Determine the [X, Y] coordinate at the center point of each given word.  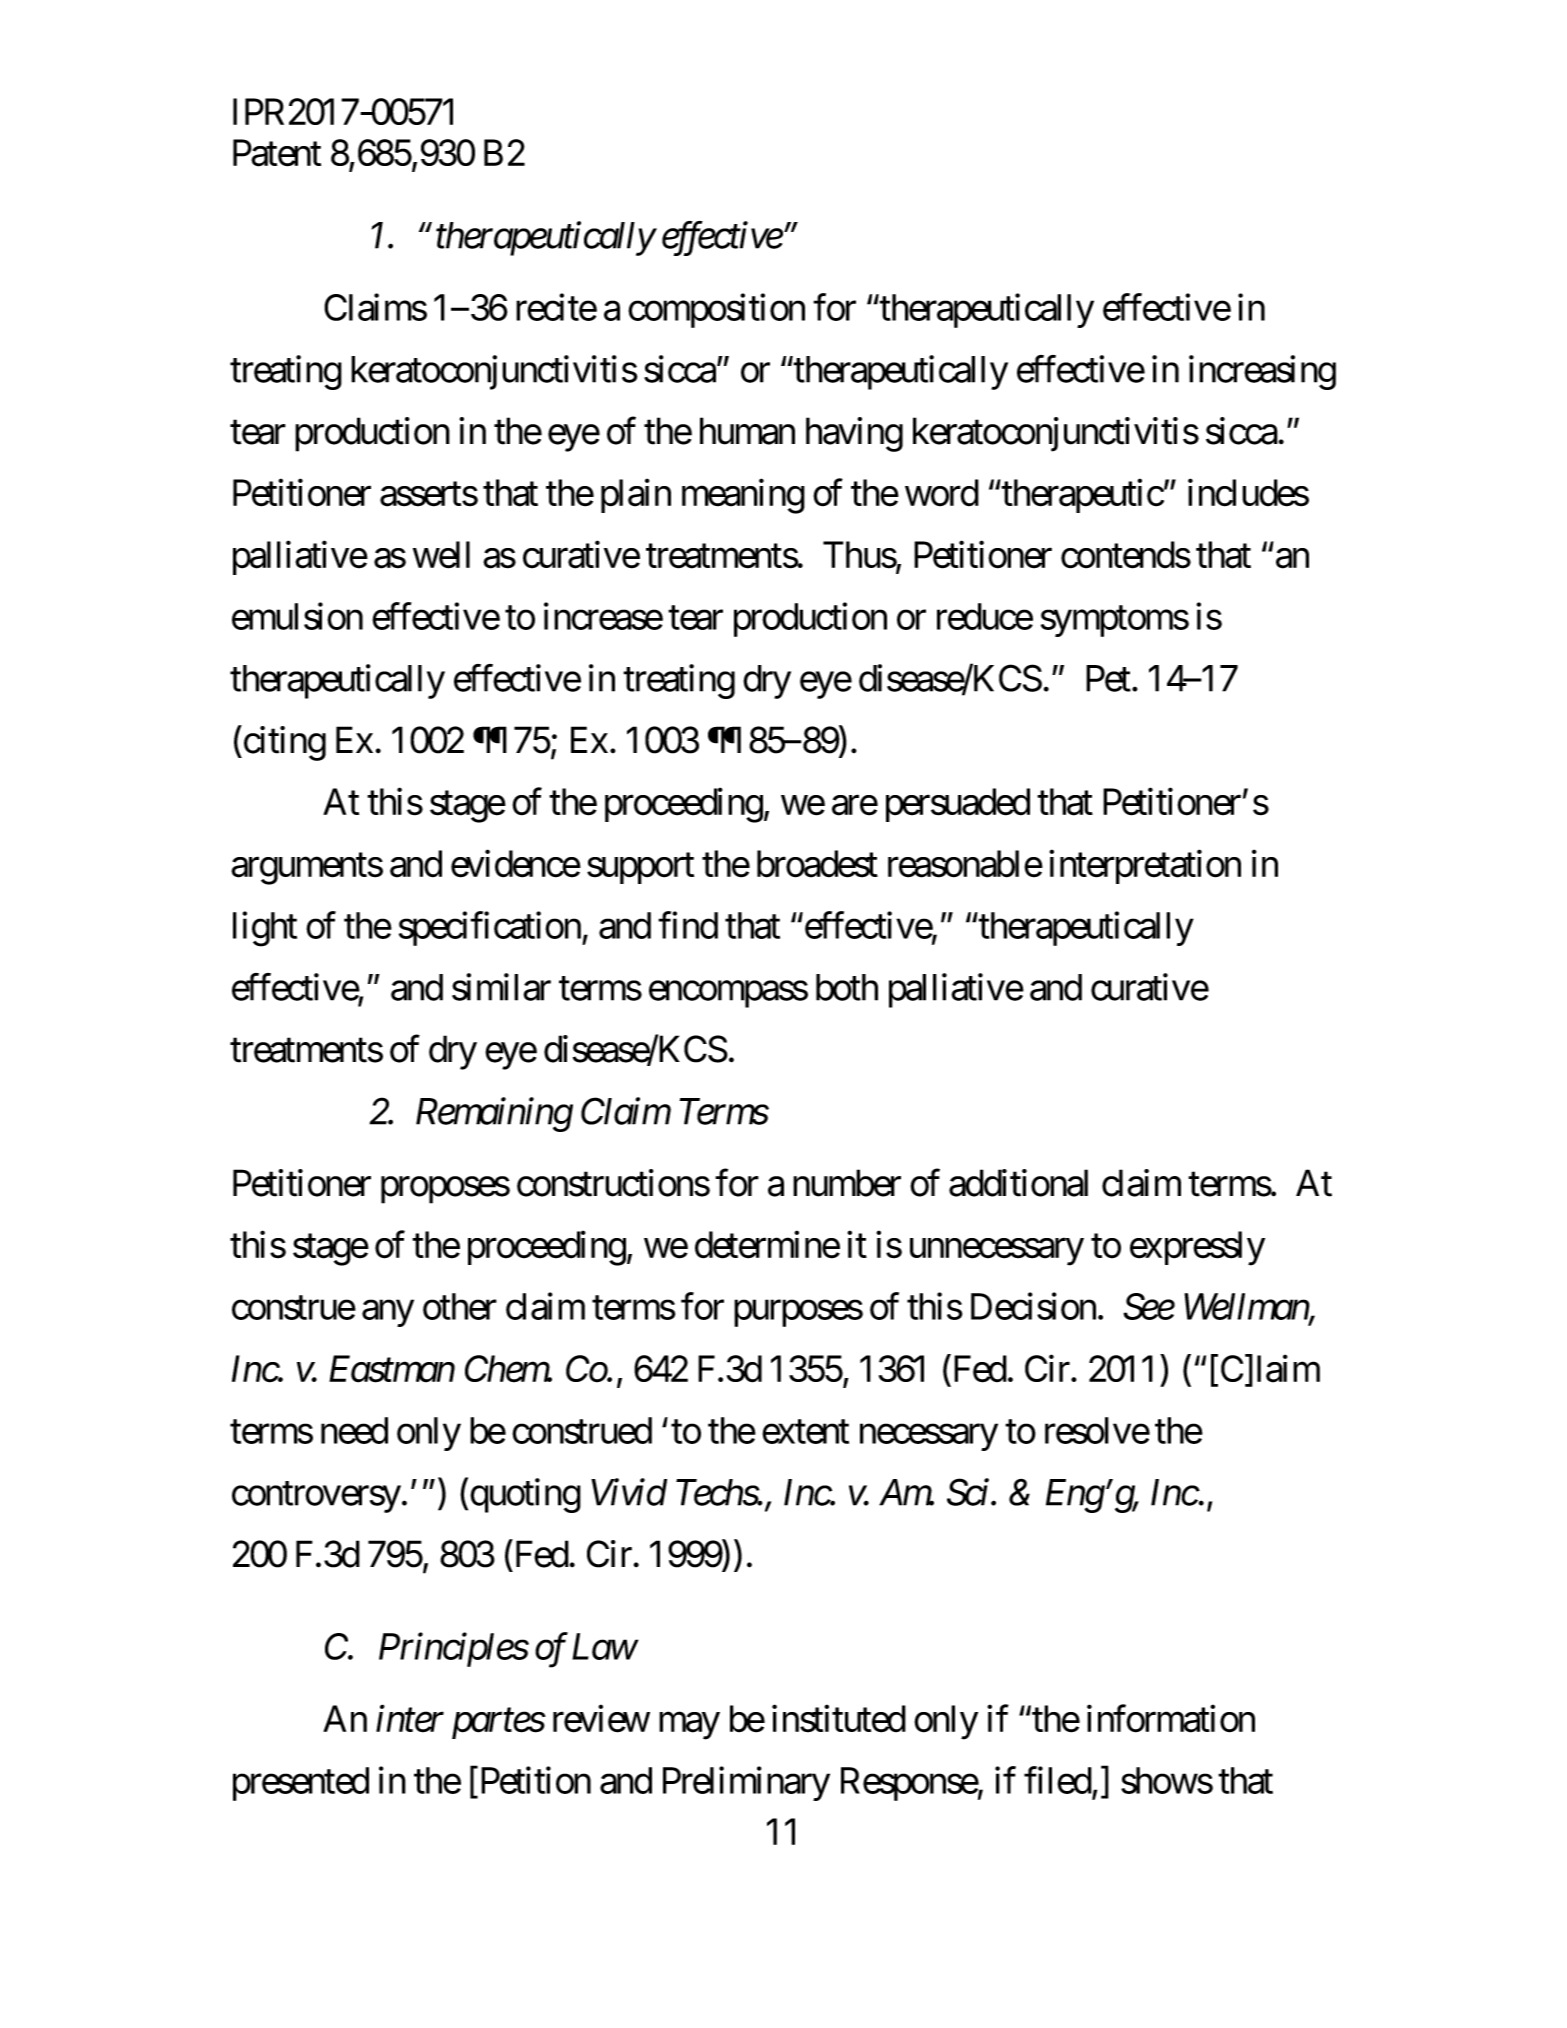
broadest [817, 864]
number [847, 1183]
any [388, 1314]
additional [1018, 1183]
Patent [277, 153]
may [689, 1726]
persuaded [958, 805]
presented [301, 1784]
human [747, 431]
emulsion [297, 616]
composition [716, 310]
